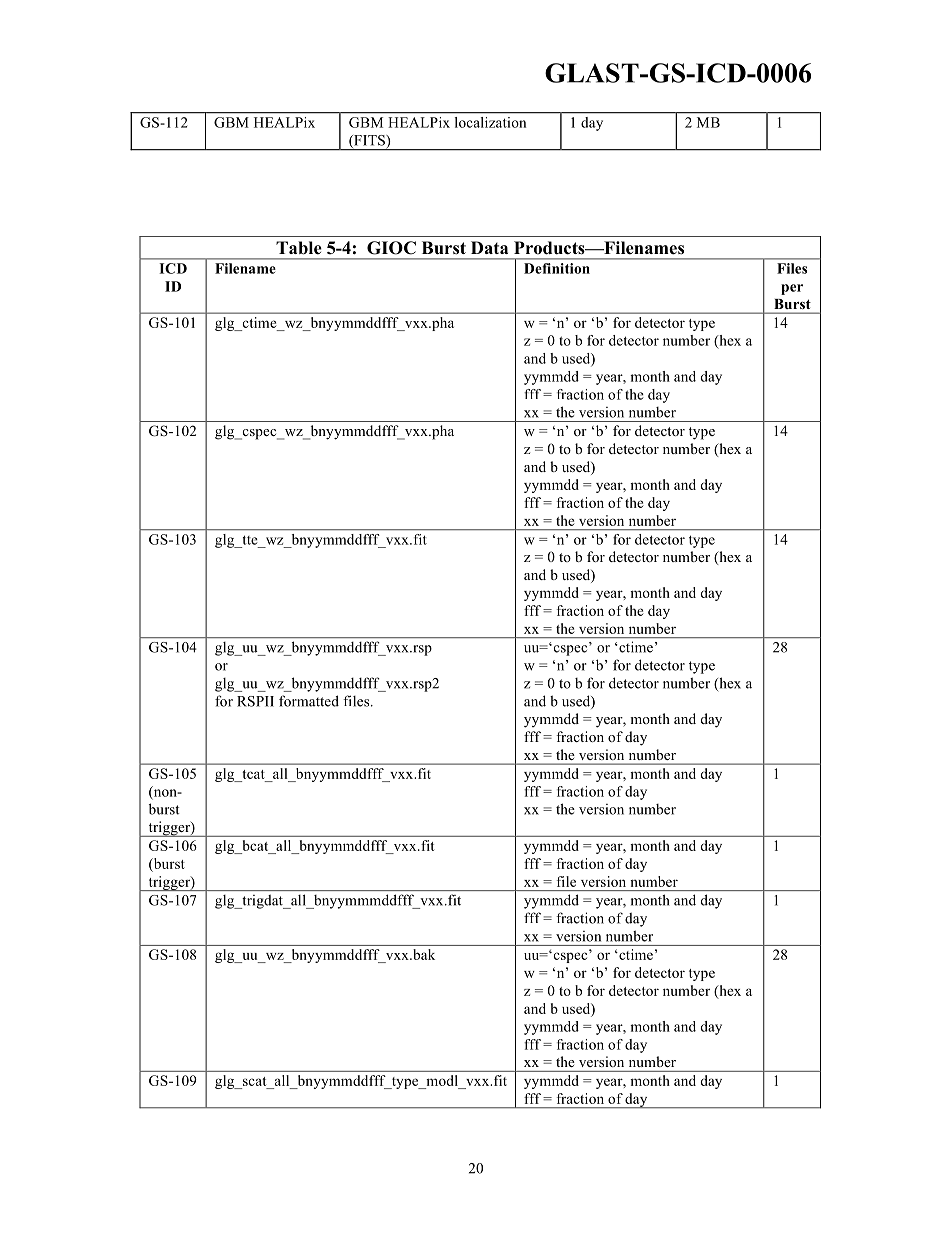 Image resolution: width=952 pixels, height=1233 pixels. I want to click on formatted, so click(309, 701).
